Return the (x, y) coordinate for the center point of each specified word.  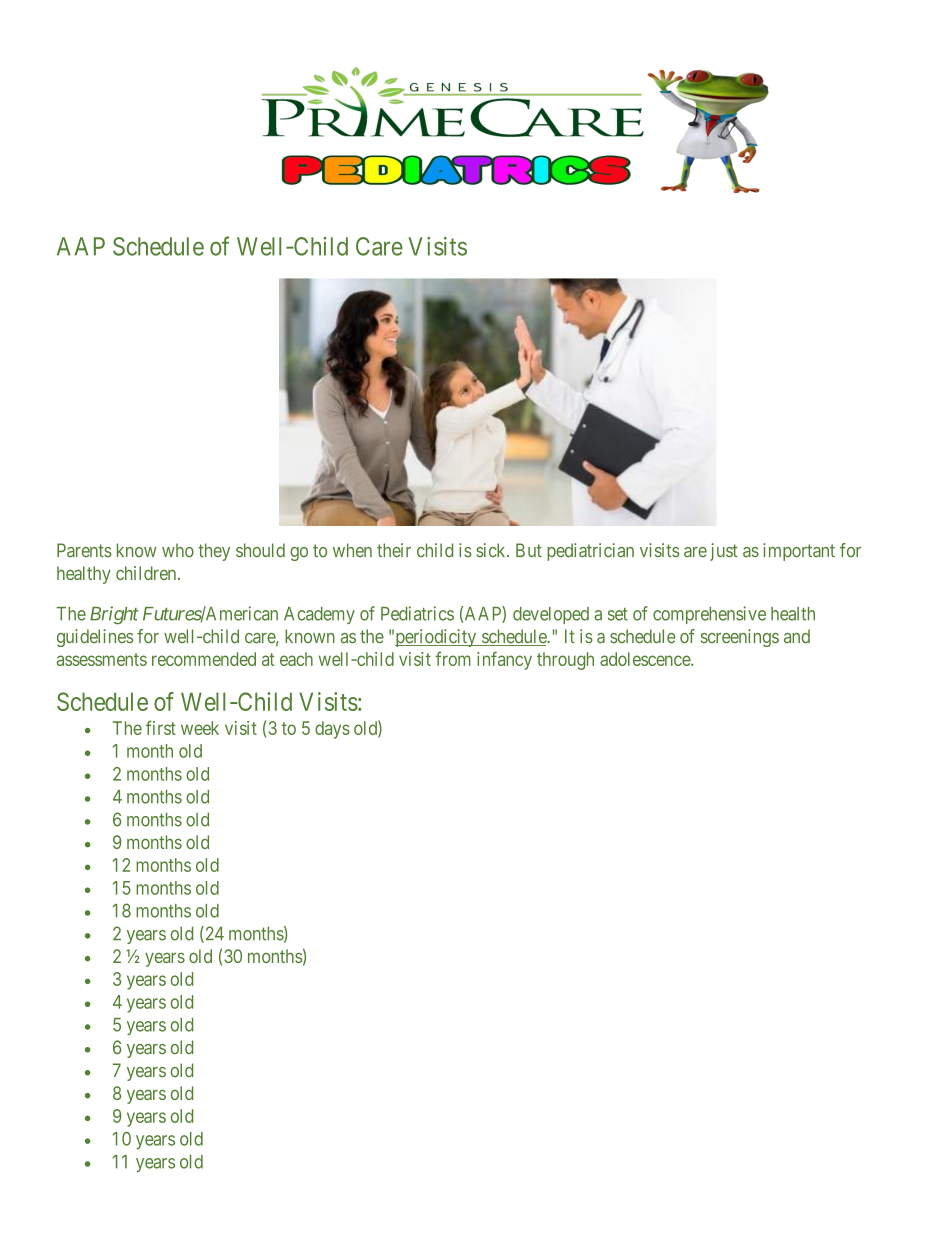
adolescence (646, 659)
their (394, 550)
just (724, 552)
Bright (114, 615)
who (178, 550)
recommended (204, 659)
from (453, 658)
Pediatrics (417, 613)
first (161, 727)
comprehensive (709, 615)
